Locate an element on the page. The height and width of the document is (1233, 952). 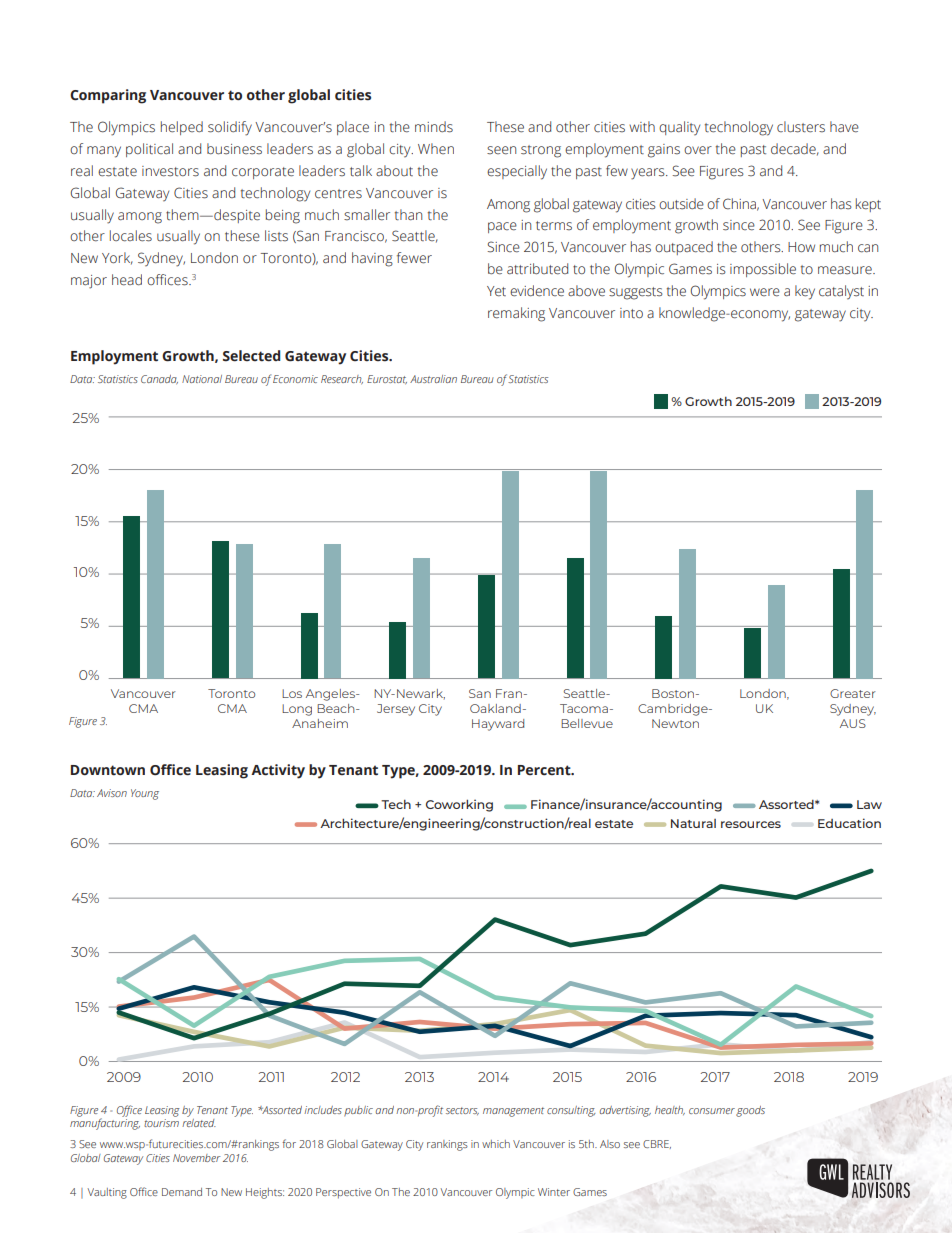
Los is located at coordinates (292, 693).
